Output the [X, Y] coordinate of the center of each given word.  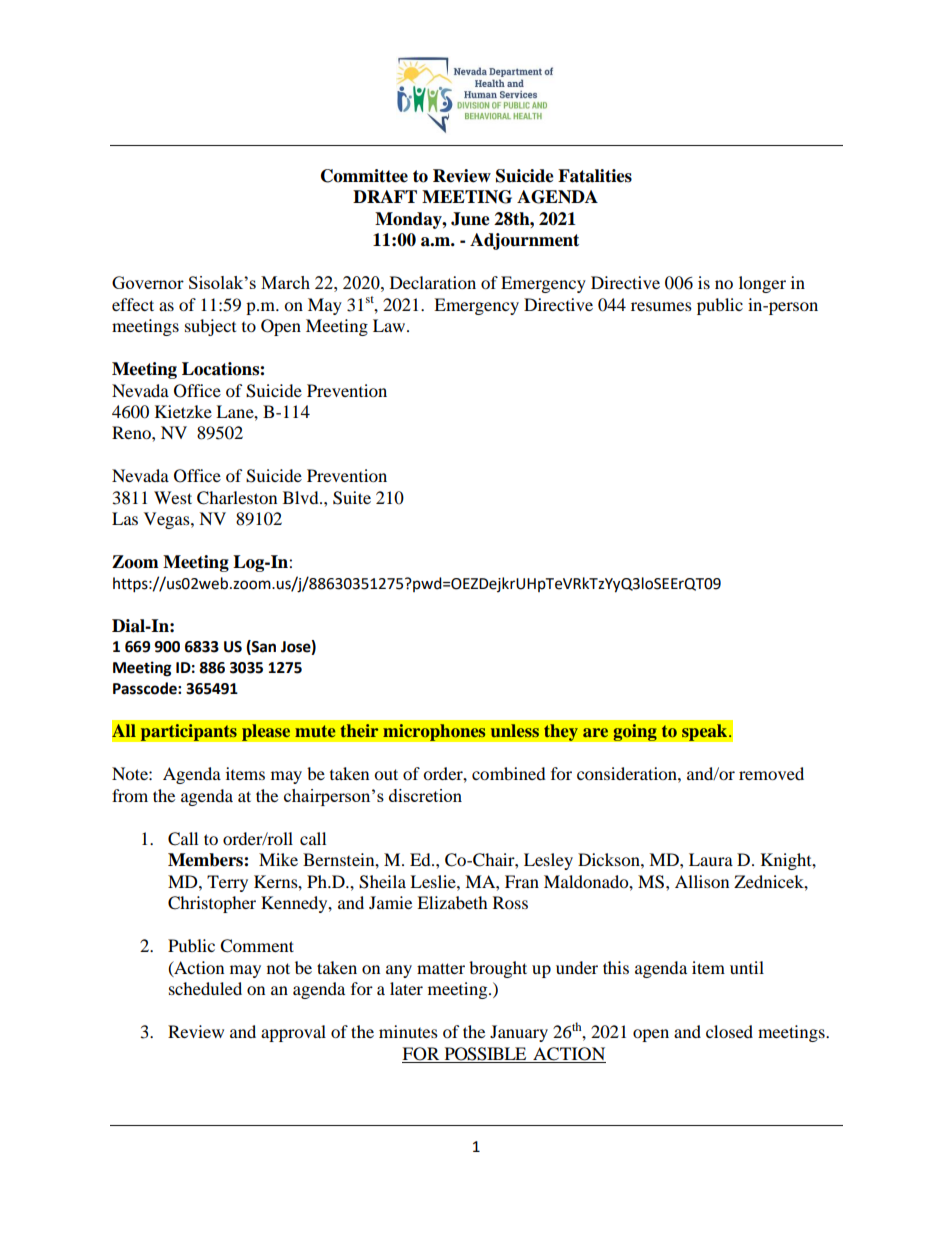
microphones [434, 732]
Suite [352, 498]
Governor [148, 282]
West [173, 497]
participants [188, 732]
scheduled [205, 988]
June [470, 219]
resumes [661, 306]
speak [706, 732]
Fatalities [595, 176]
